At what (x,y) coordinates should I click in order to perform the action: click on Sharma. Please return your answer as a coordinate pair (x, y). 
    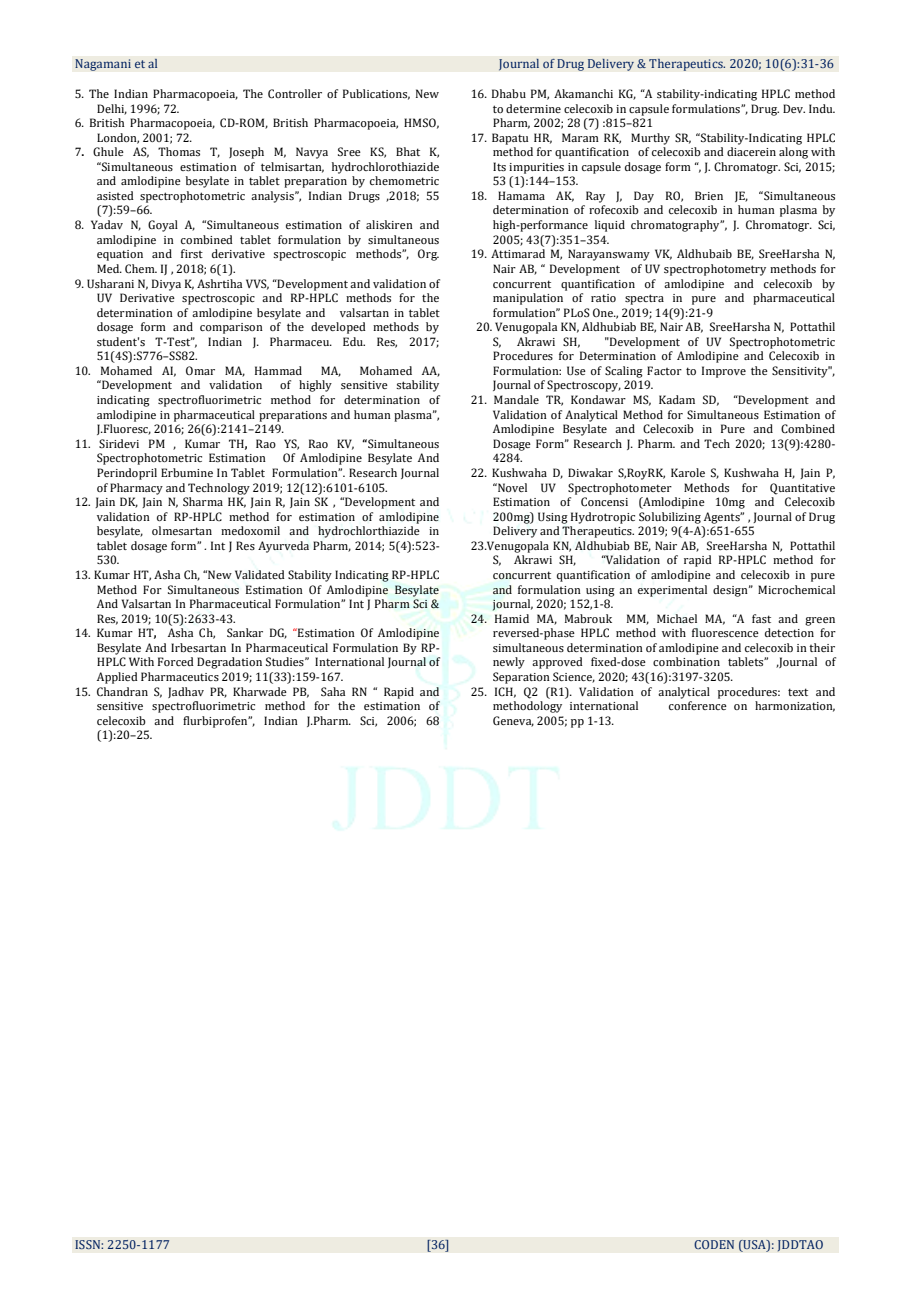
    Looking at the image, I should click on (203, 501).
